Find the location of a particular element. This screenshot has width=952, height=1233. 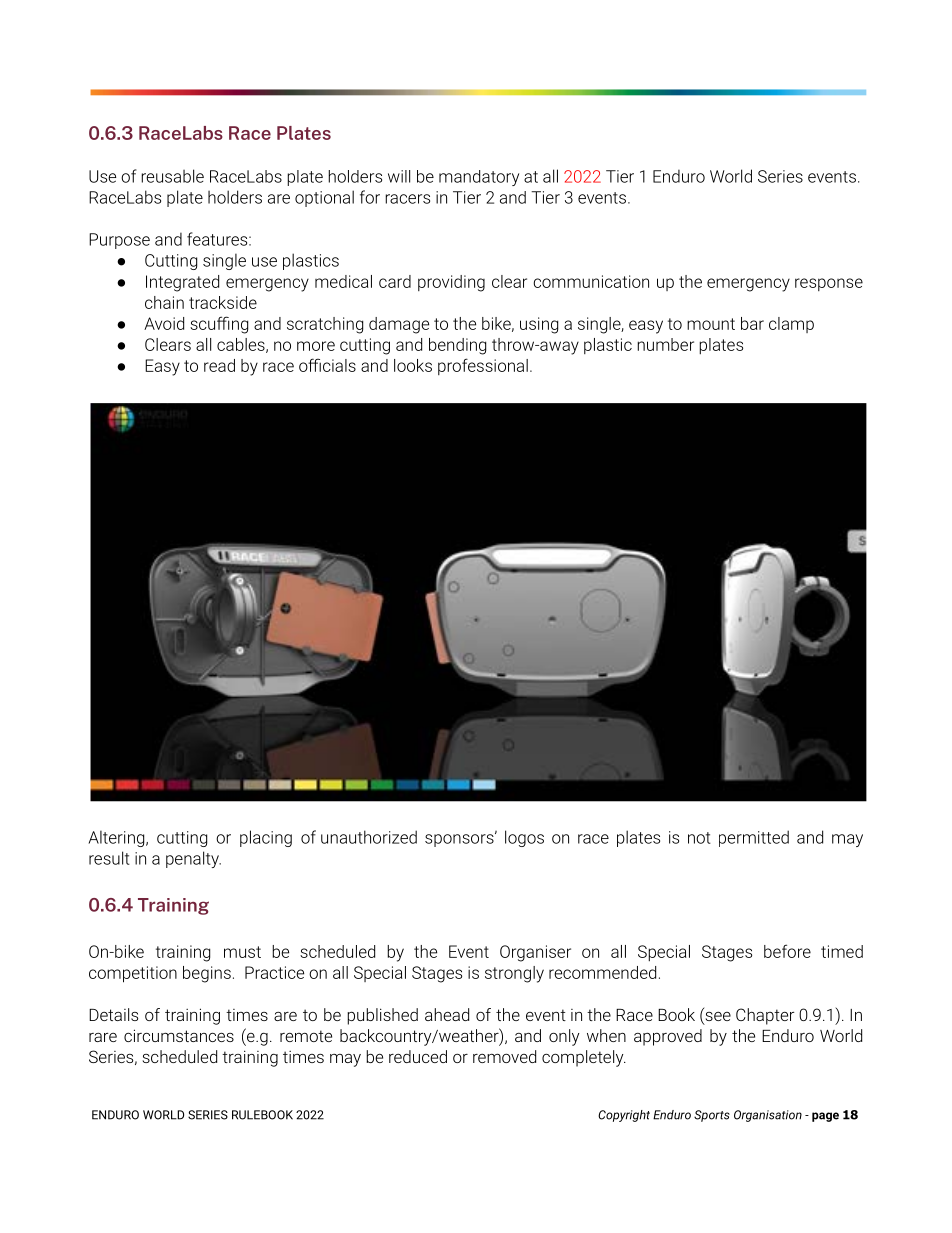

number is located at coordinates (665, 344).
